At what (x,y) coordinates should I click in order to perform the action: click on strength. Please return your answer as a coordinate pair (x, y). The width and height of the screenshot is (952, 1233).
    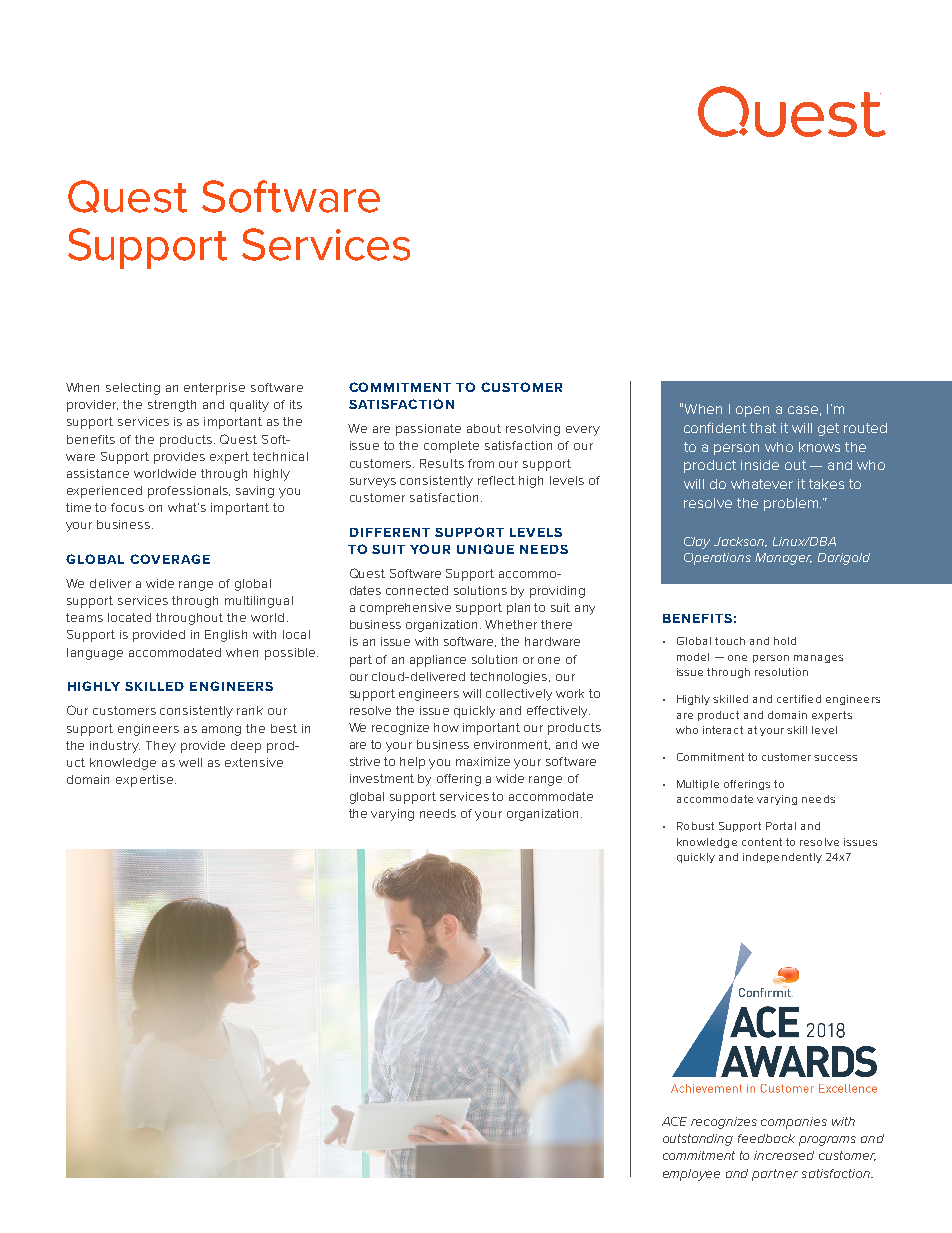
    Looking at the image, I should click on (172, 406).
